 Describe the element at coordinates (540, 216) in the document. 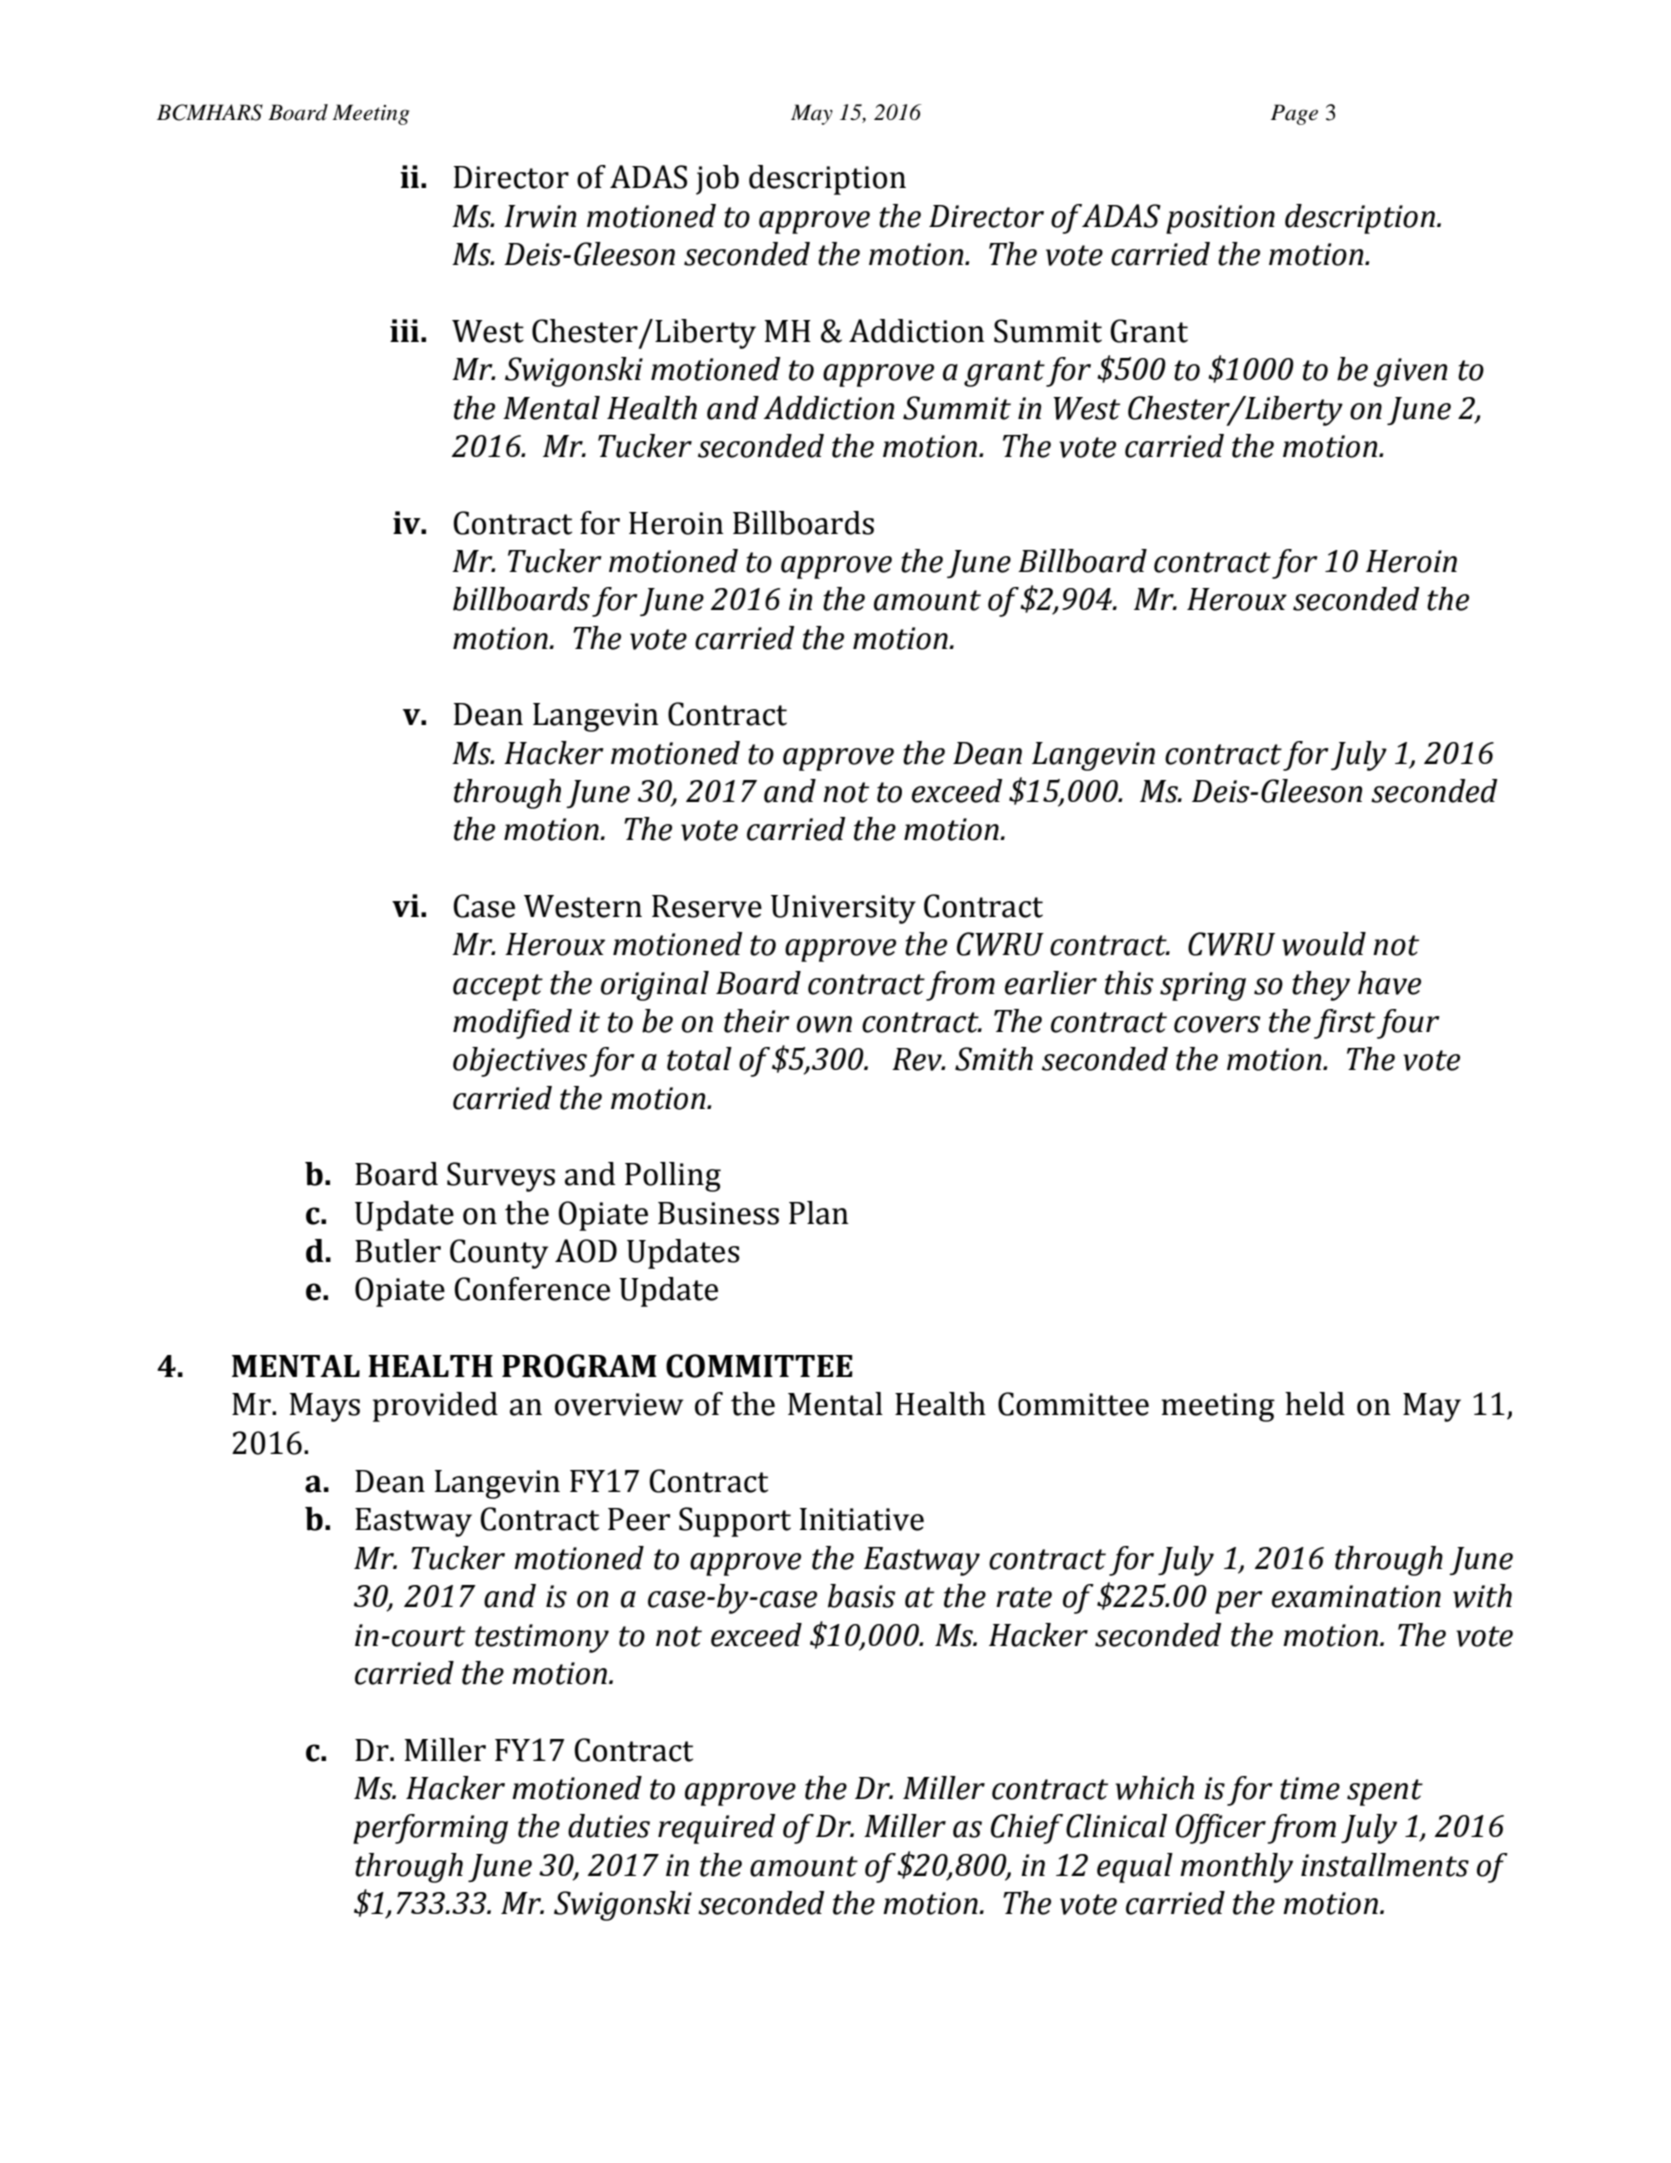

I see `Irwin` at that location.
